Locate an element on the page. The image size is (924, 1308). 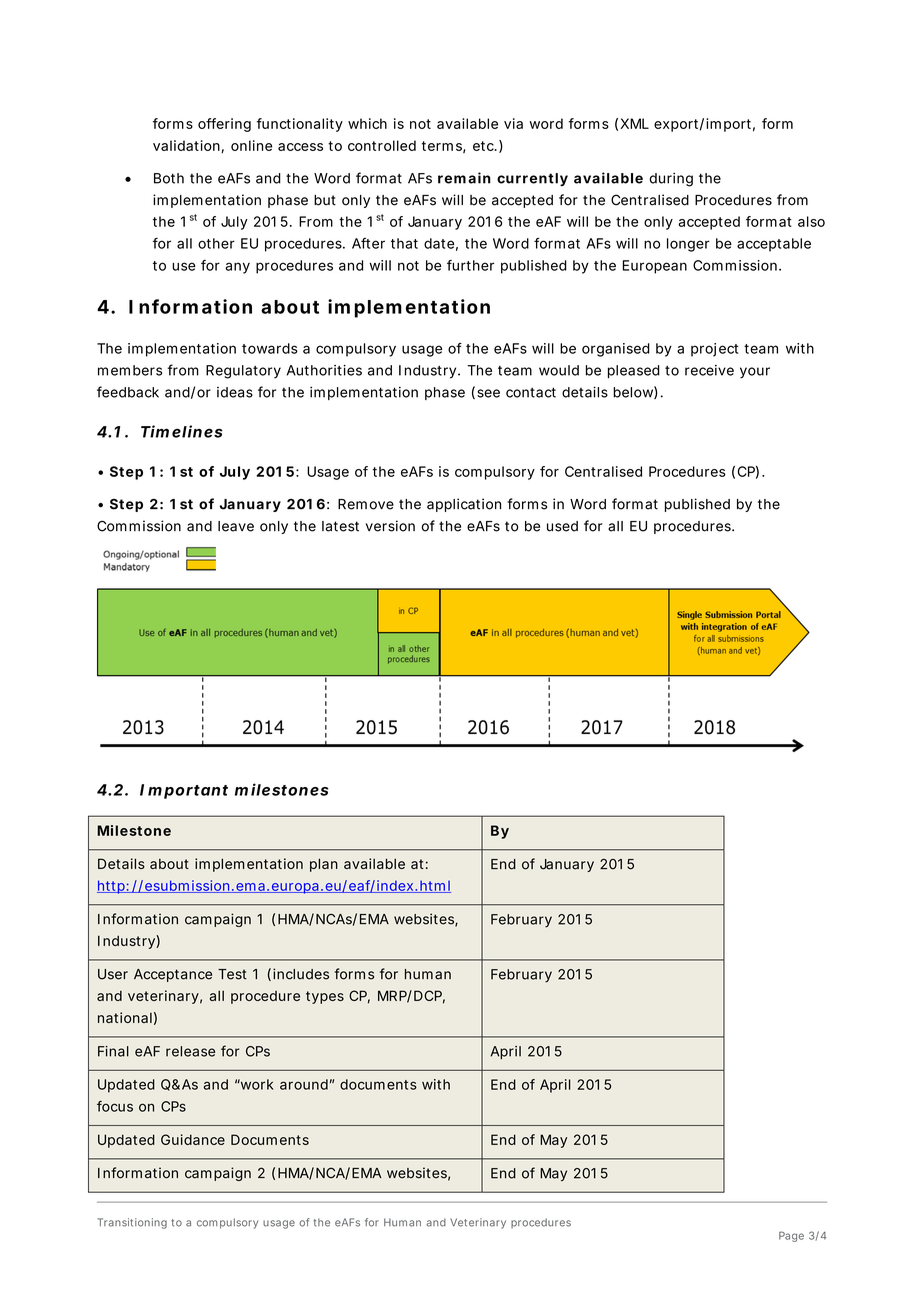
around is located at coordinates (304, 1084).
